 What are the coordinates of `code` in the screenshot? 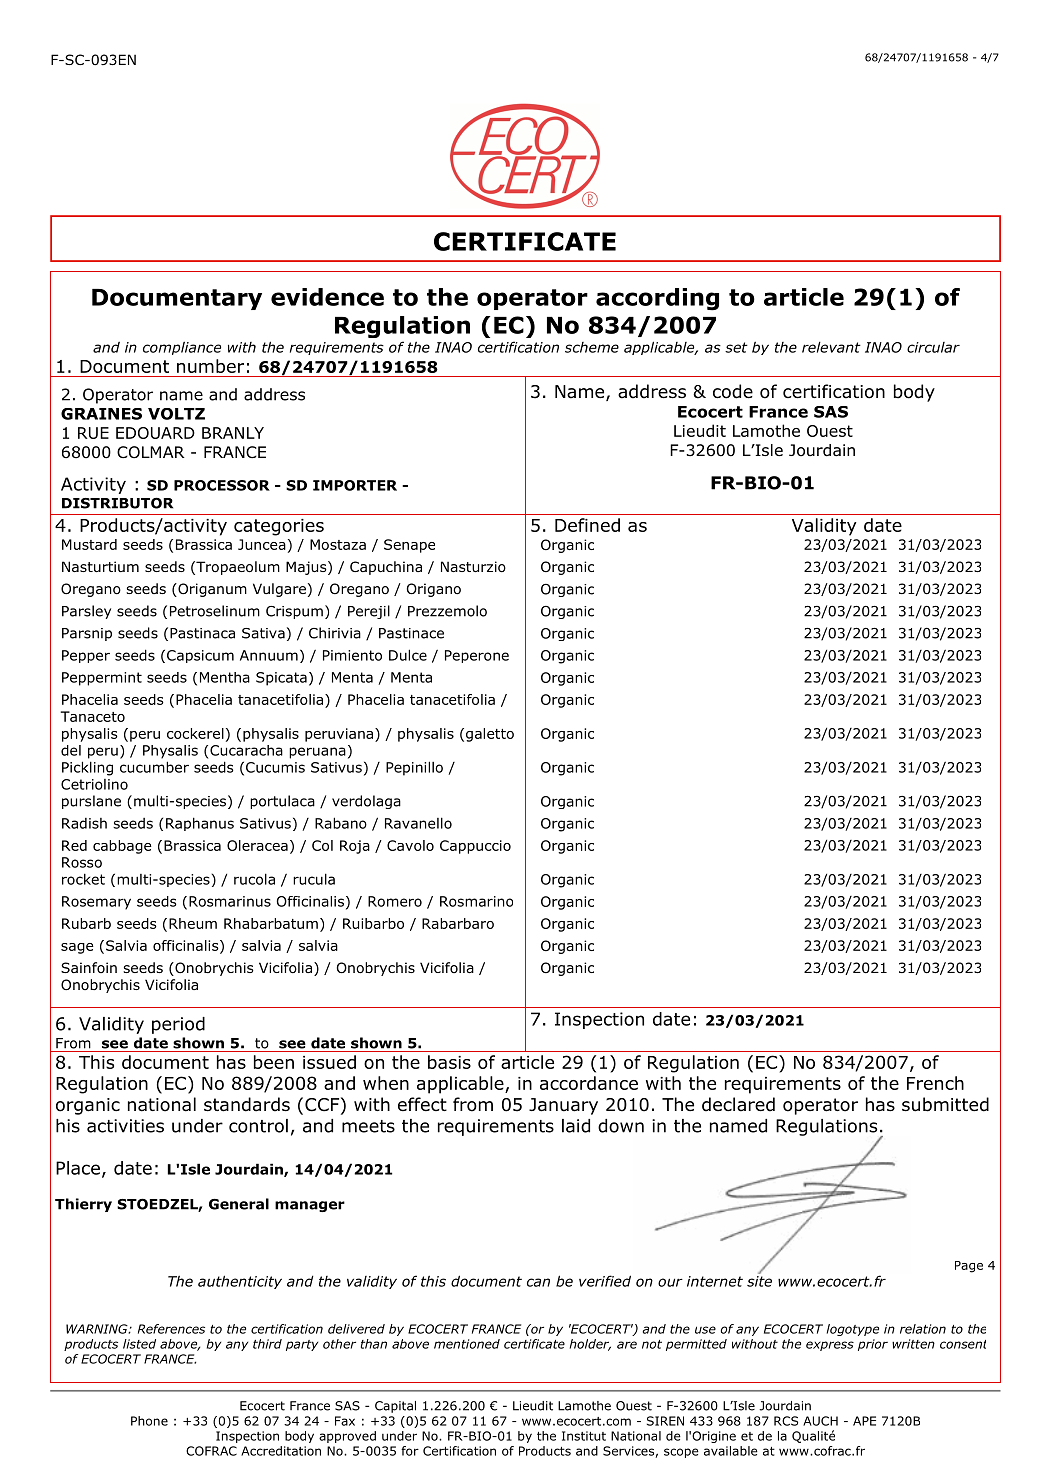 It's located at (733, 391).
